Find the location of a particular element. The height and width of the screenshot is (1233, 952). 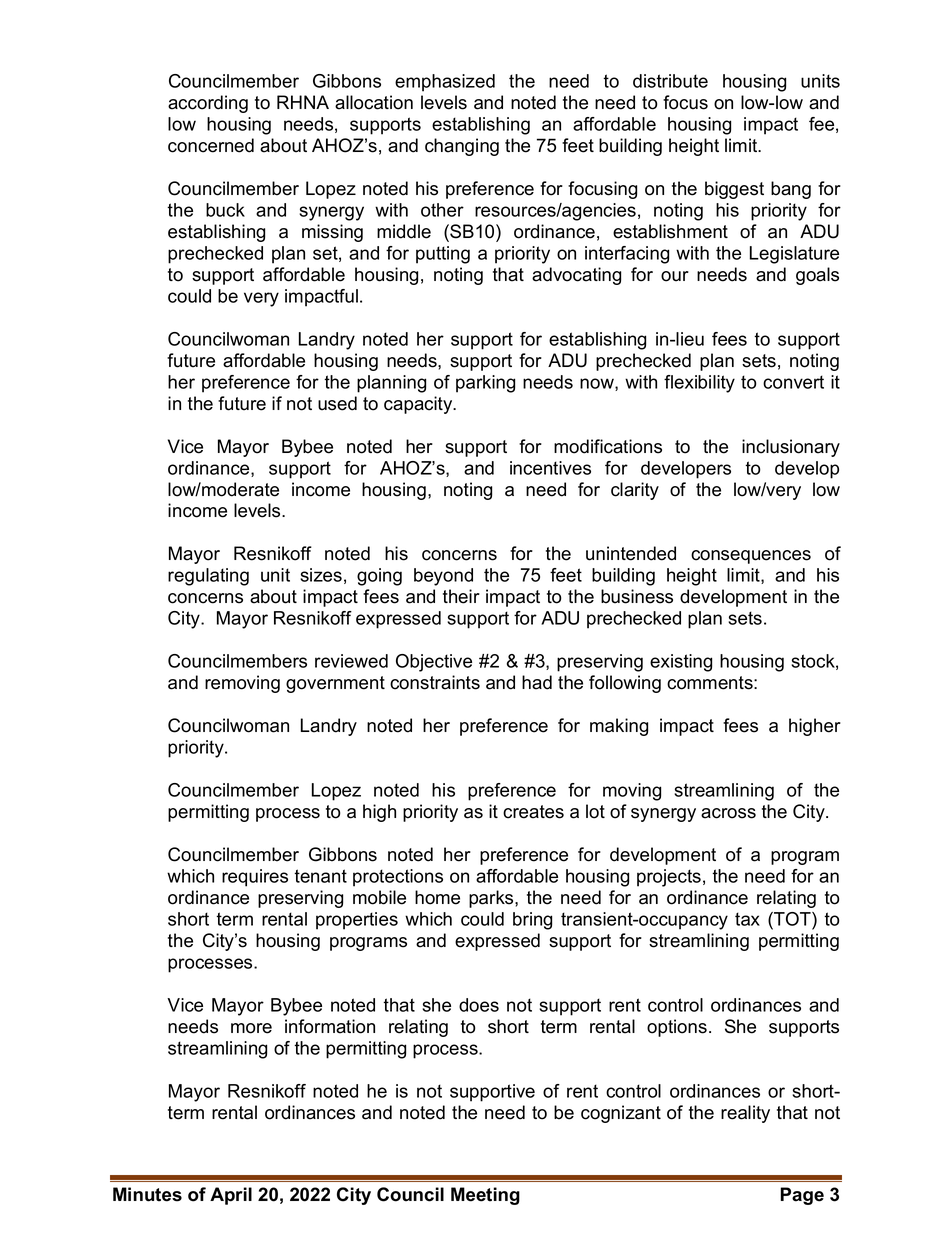

changing is located at coordinates (462, 147).
